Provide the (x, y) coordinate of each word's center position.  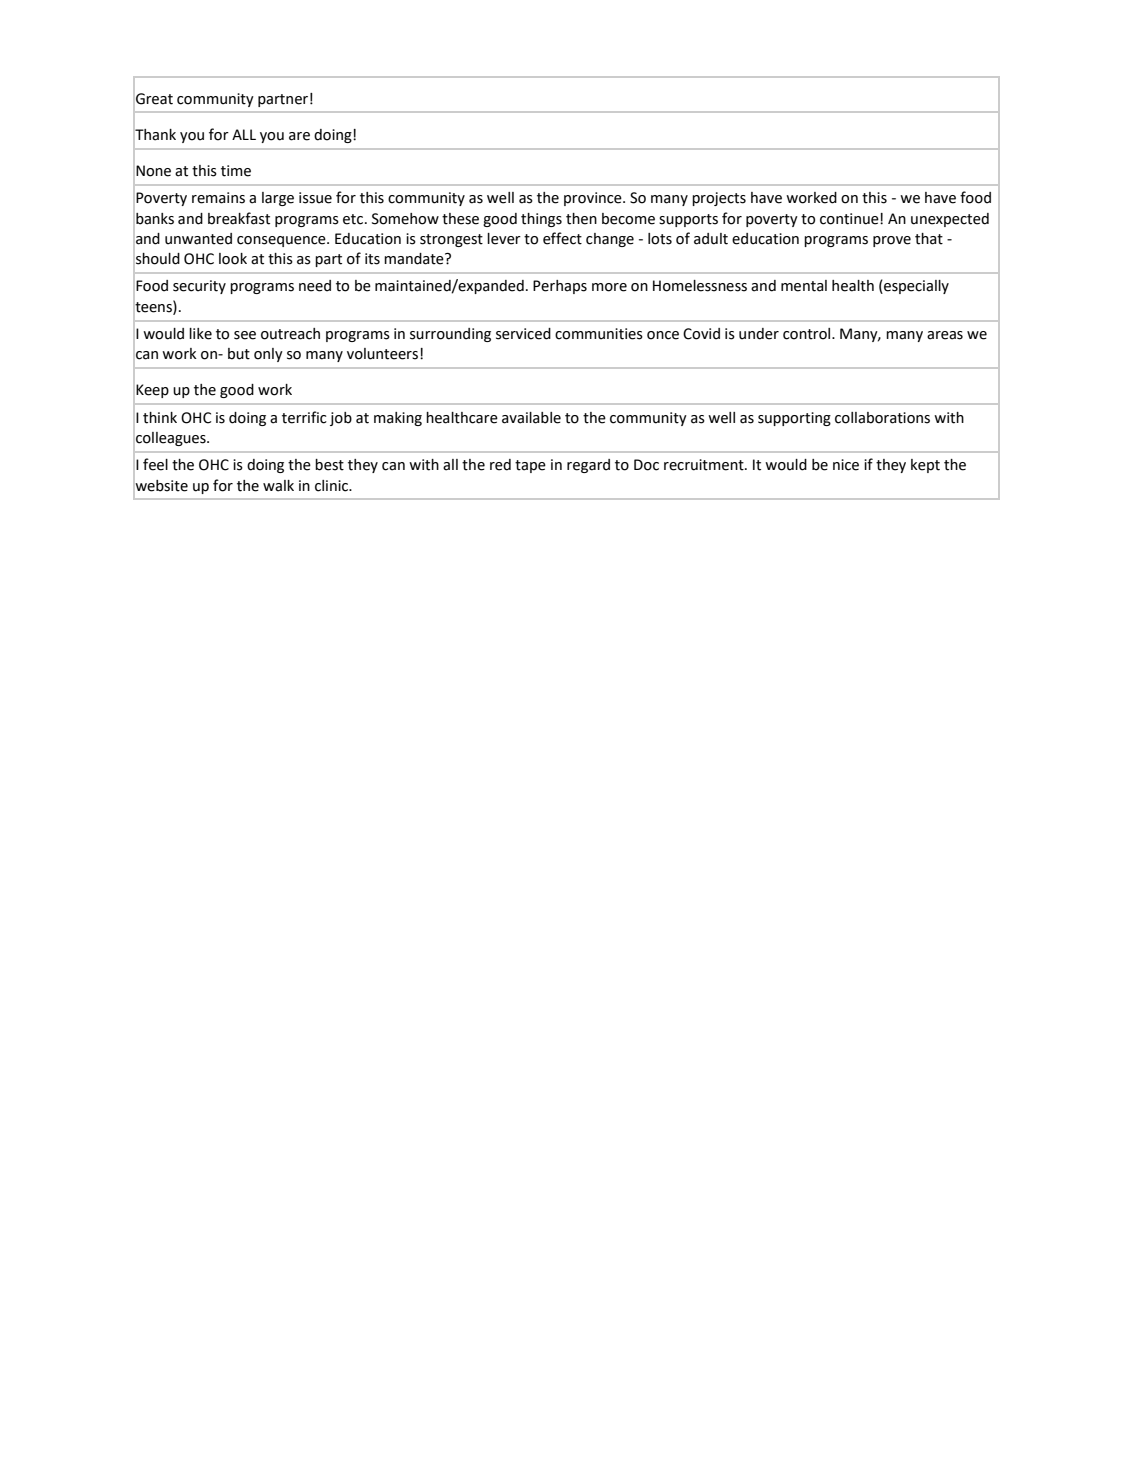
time (236, 171)
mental (804, 286)
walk (278, 486)
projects (719, 199)
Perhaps (560, 287)
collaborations (882, 418)
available (531, 418)
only (268, 355)
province (594, 199)
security (199, 287)
